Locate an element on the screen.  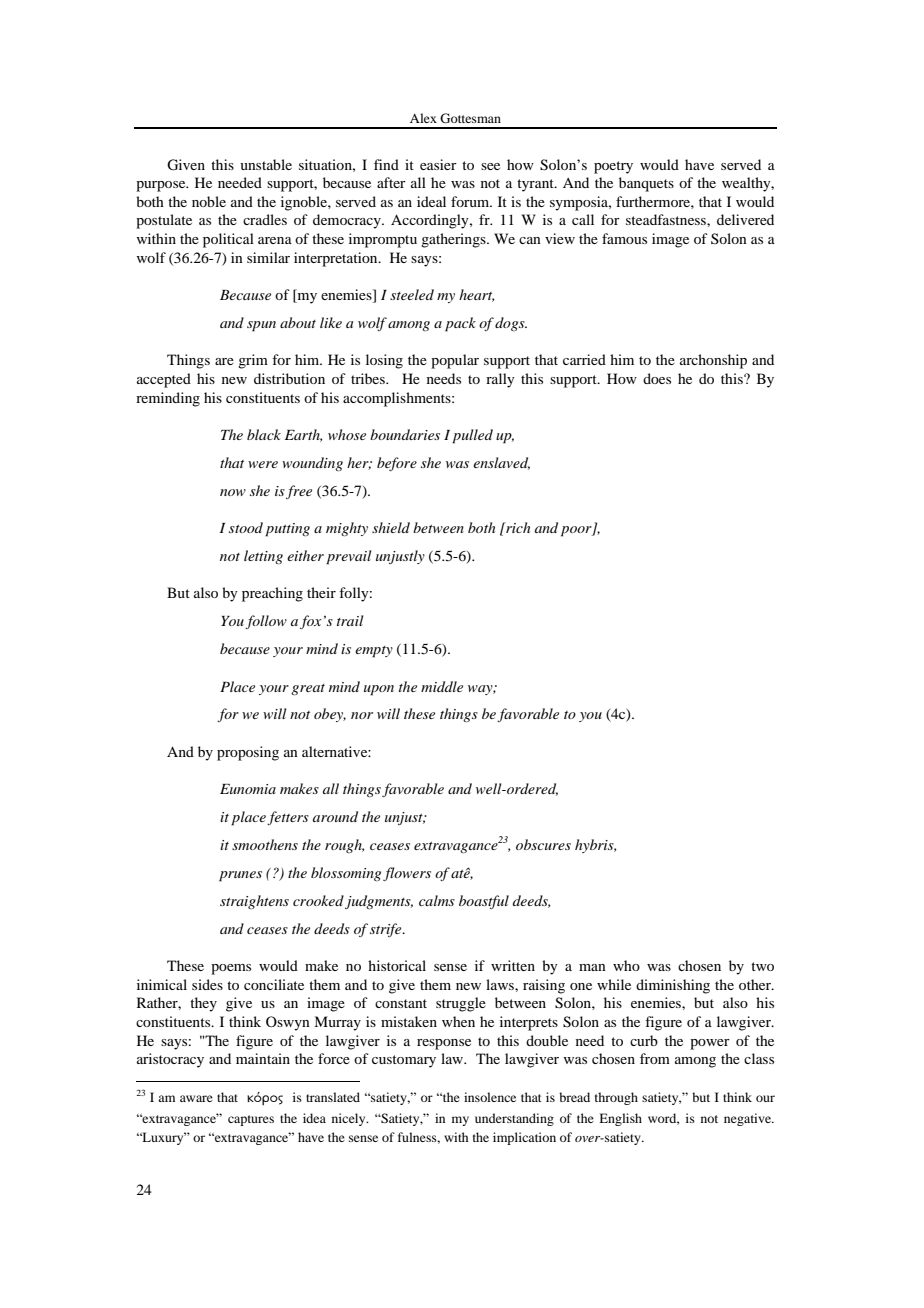
rich is located at coordinates (517, 527).
